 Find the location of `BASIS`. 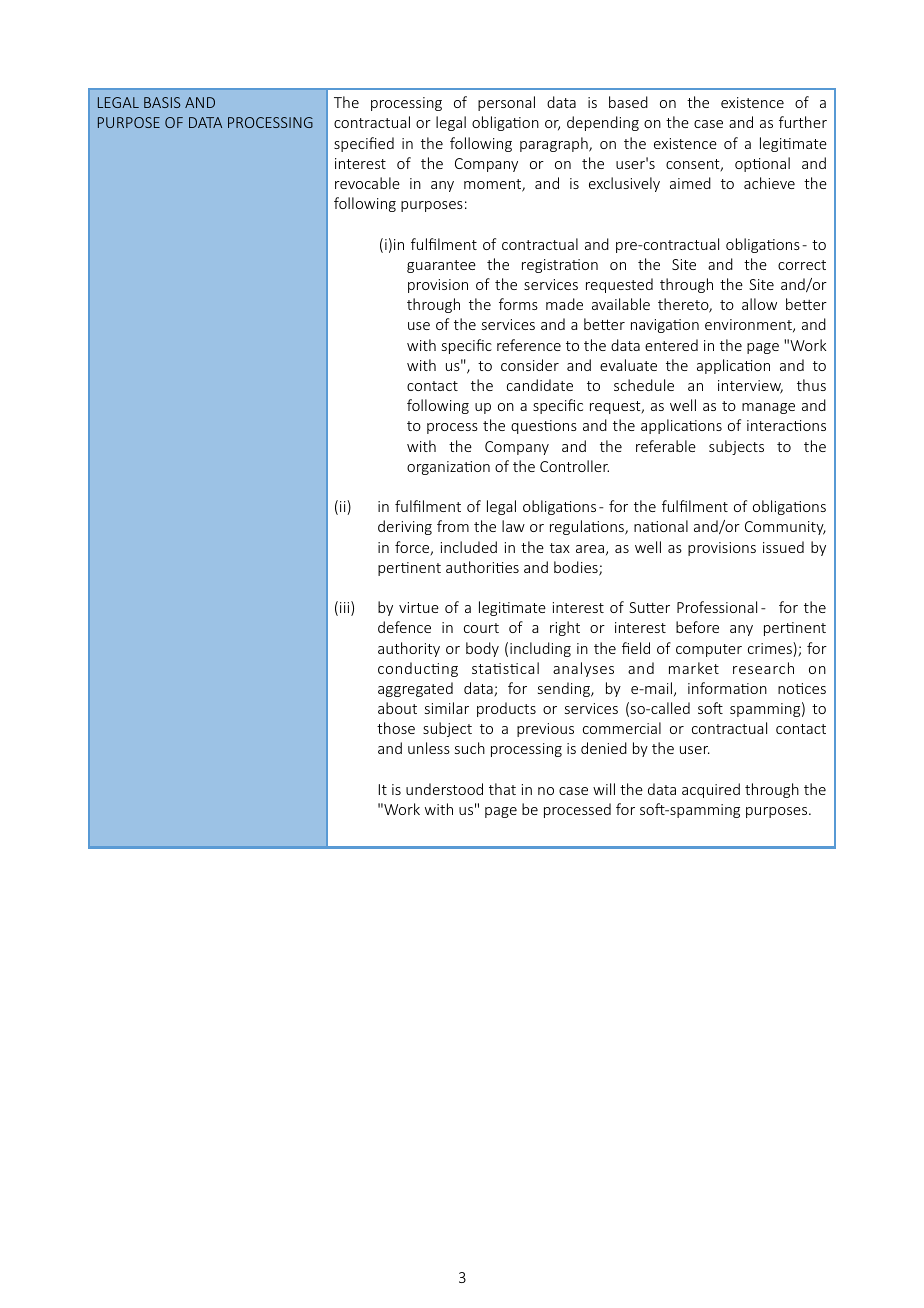

BASIS is located at coordinates (162, 102).
